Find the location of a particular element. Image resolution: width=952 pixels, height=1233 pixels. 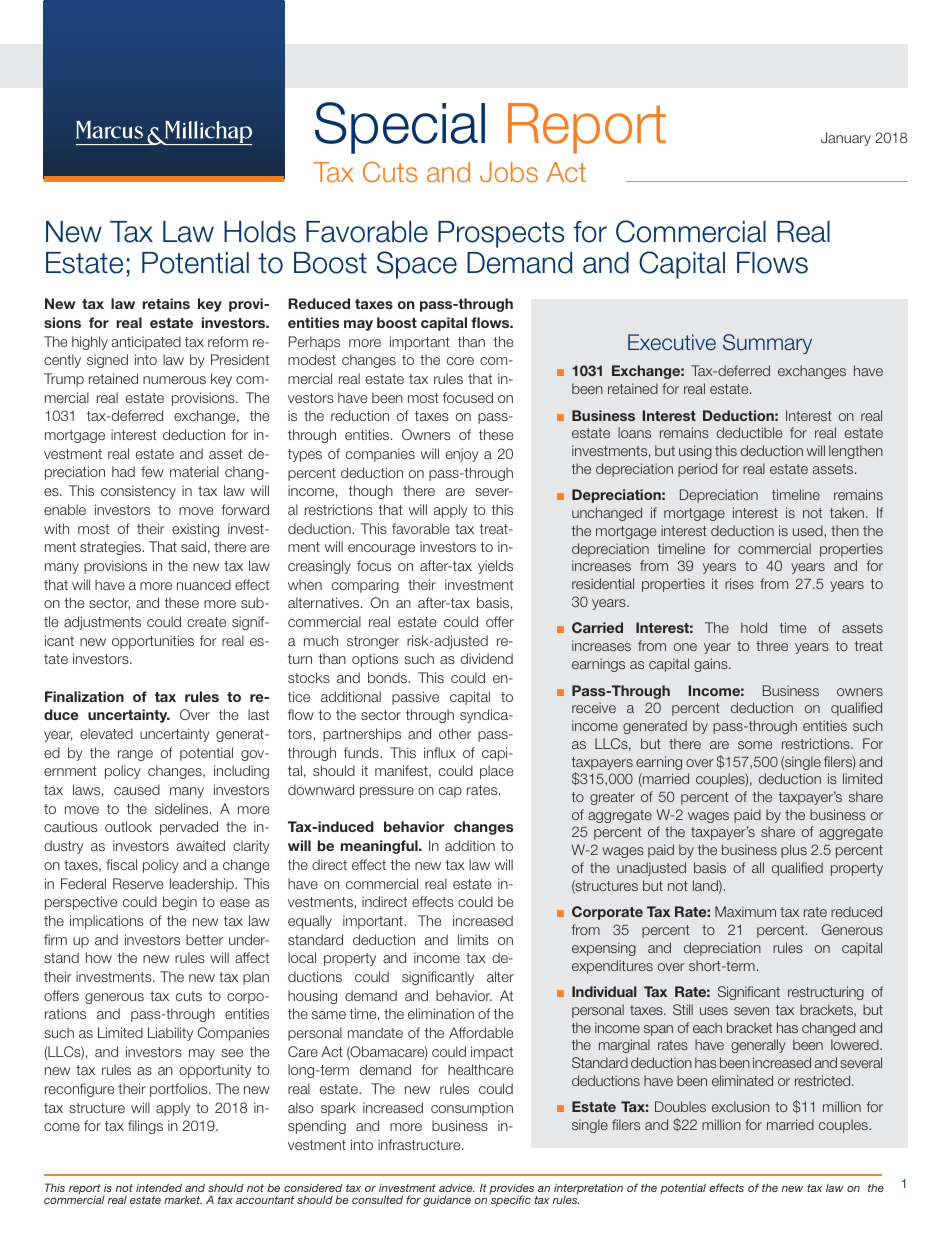

outlook is located at coordinates (128, 826).
